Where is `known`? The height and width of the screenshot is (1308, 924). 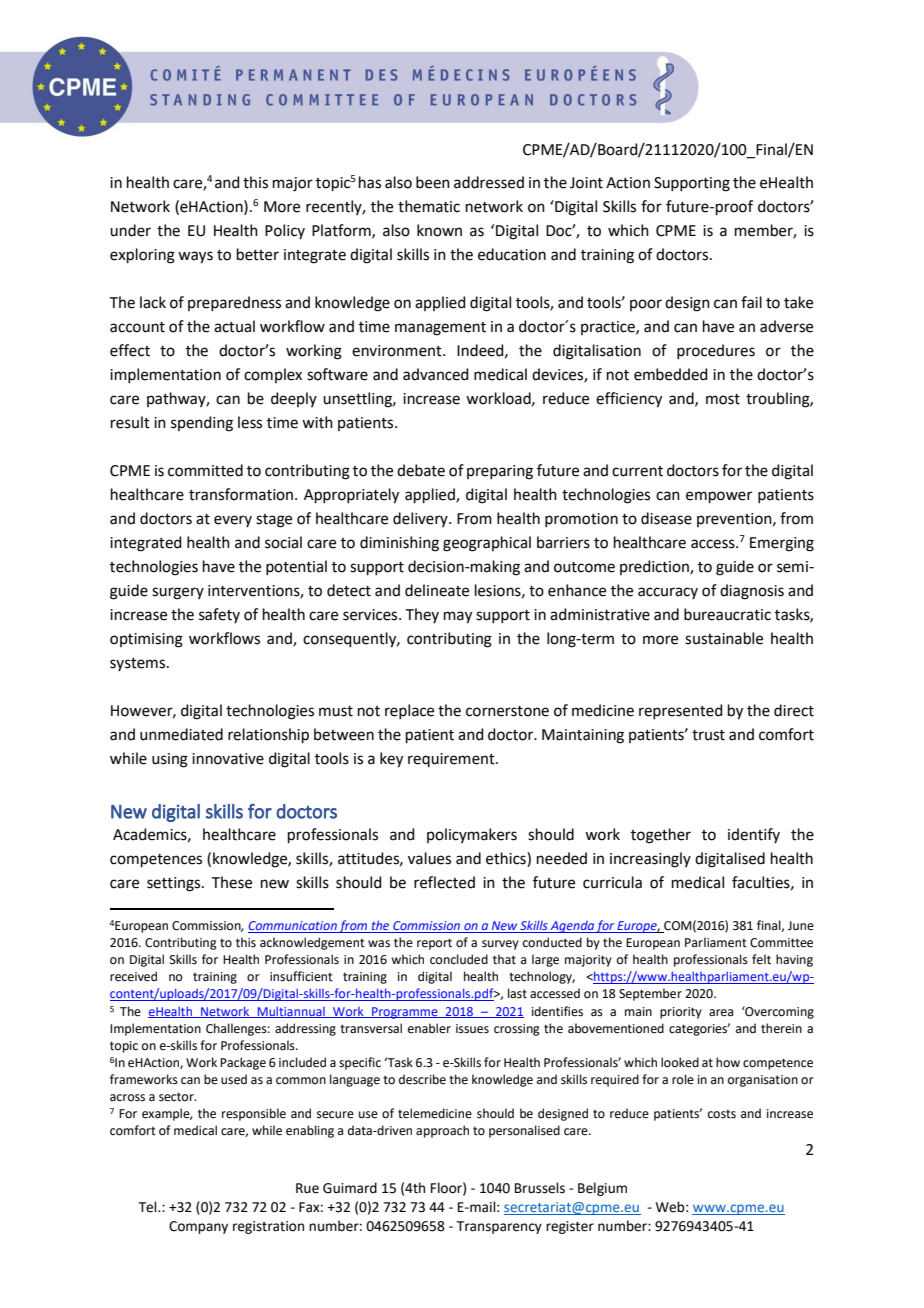
known is located at coordinates (439, 230).
